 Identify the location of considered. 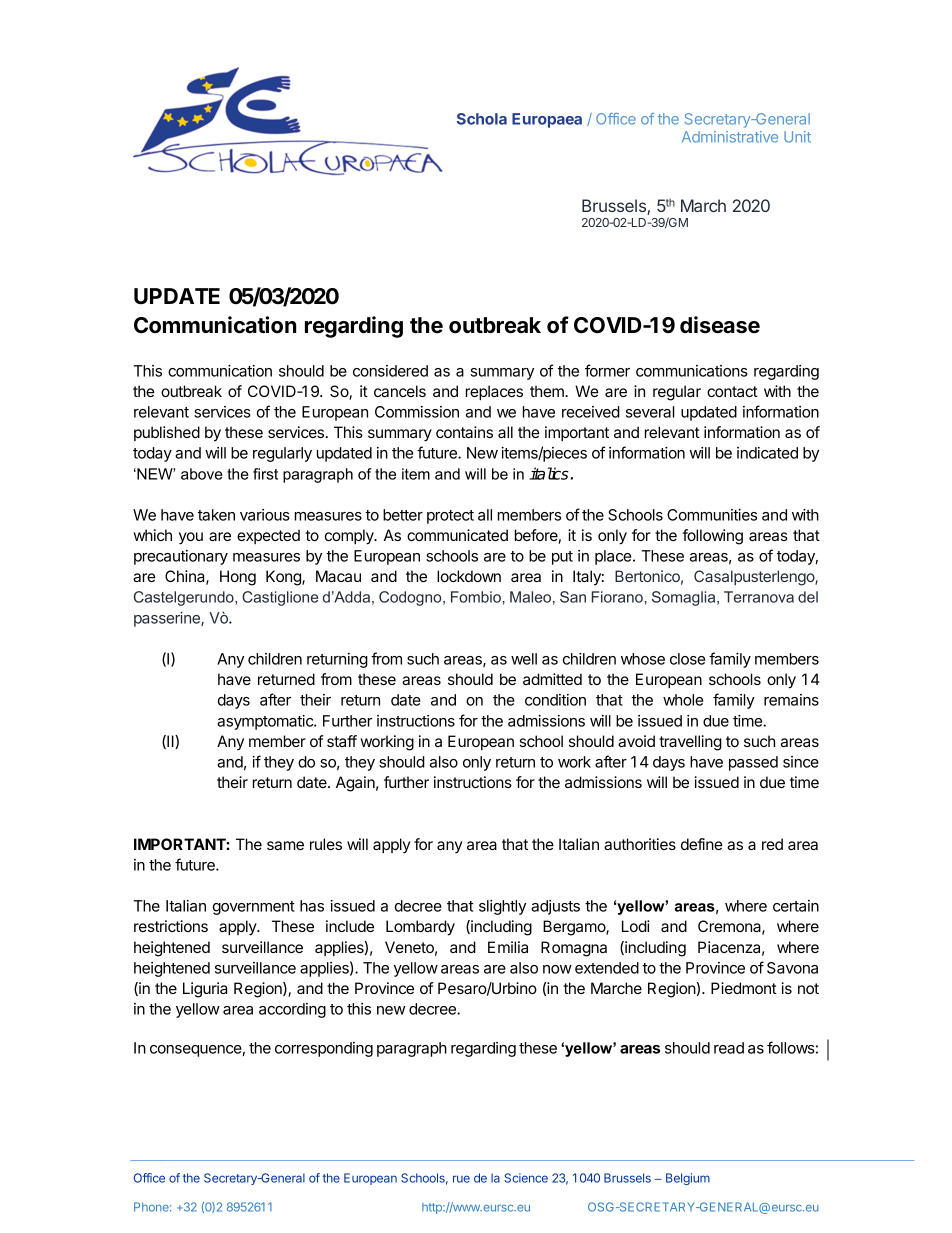
(390, 371).
